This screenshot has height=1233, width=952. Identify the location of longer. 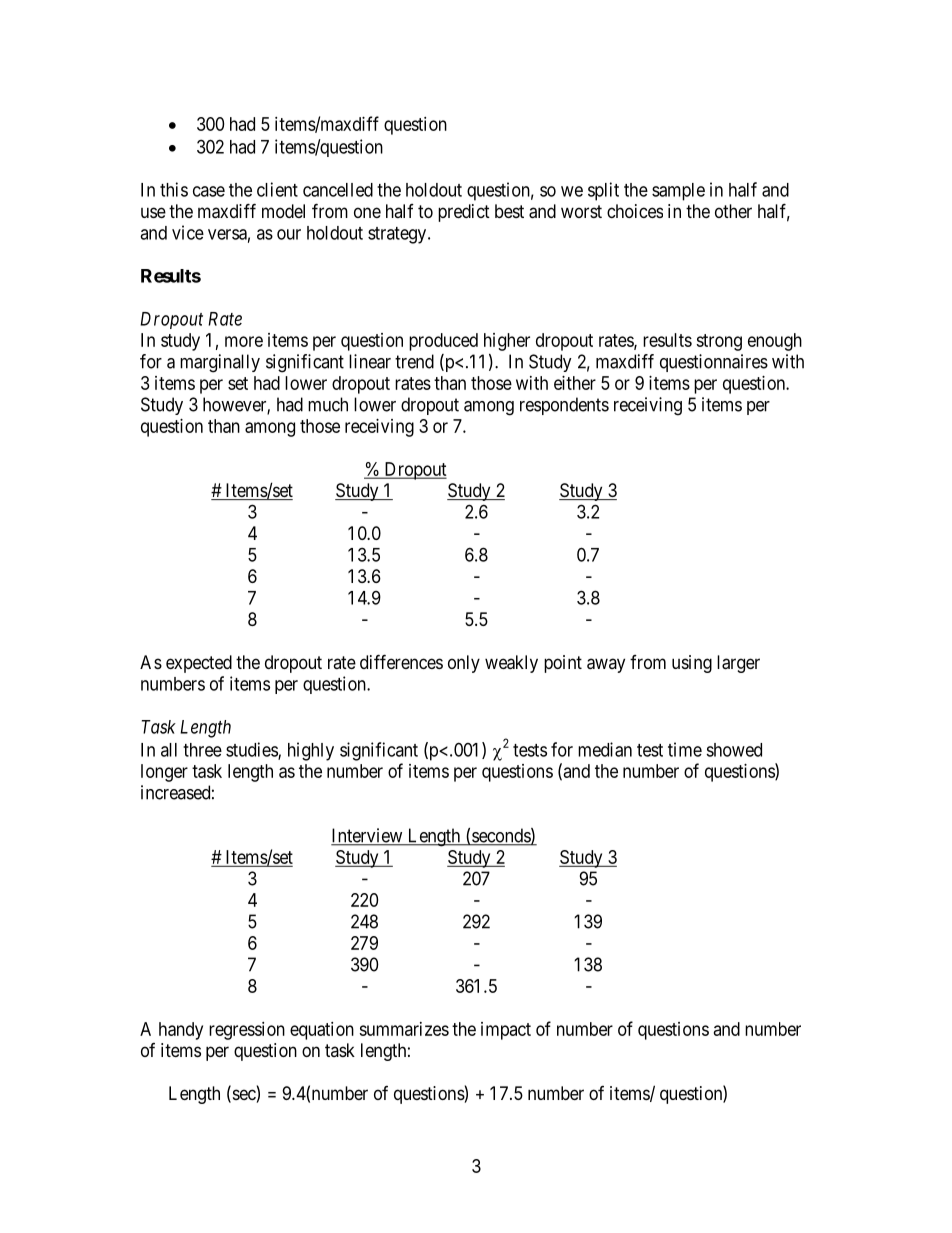
(164, 773).
